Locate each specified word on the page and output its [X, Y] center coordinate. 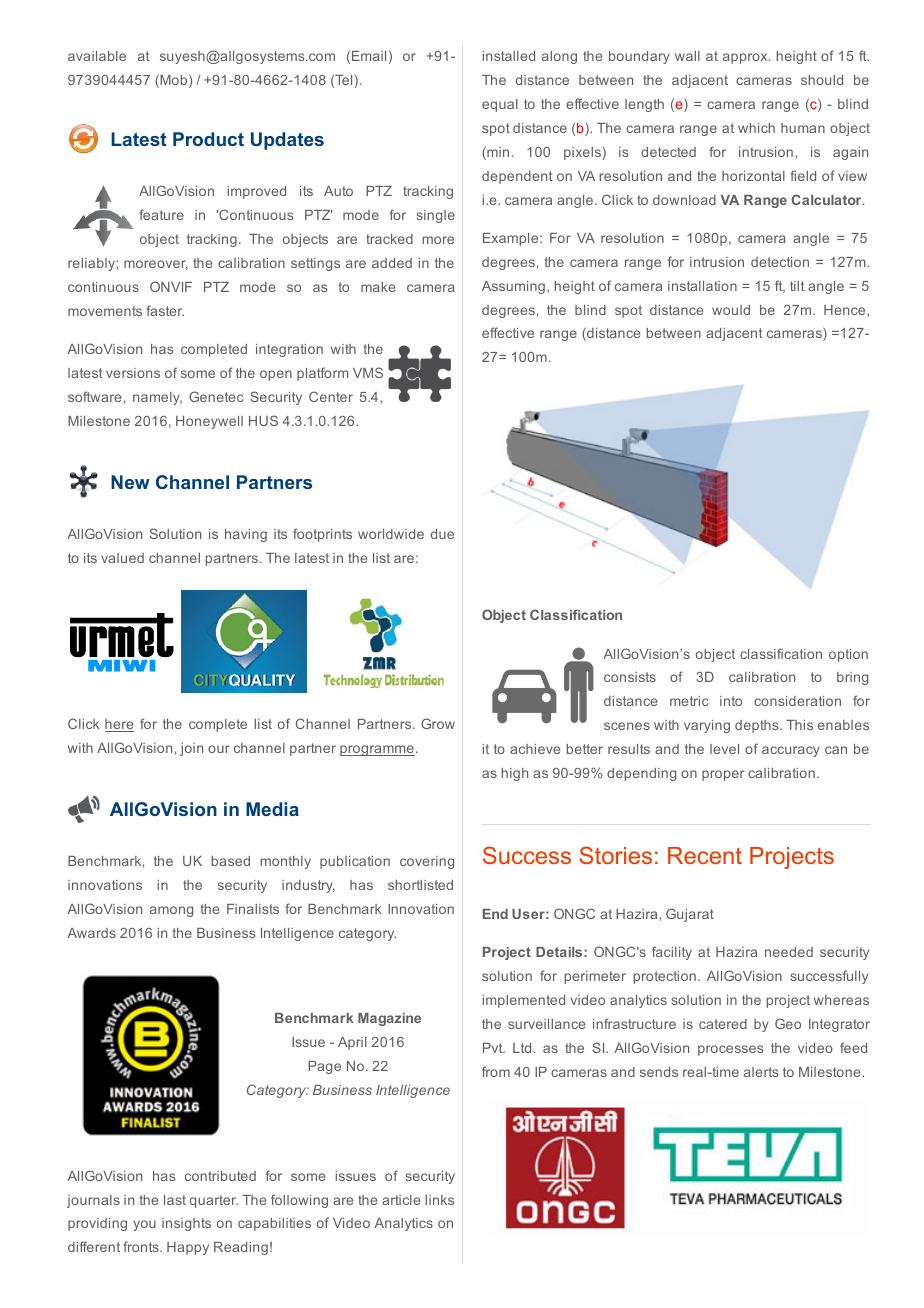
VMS [368, 372]
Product [208, 139]
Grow [438, 723]
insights [186, 1224]
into [731, 701]
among [171, 911]
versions [133, 373]
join [191, 749]
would [731, 310]
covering [427, 862]
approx [746, 58]
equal [500, 105]
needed [789, 952]
